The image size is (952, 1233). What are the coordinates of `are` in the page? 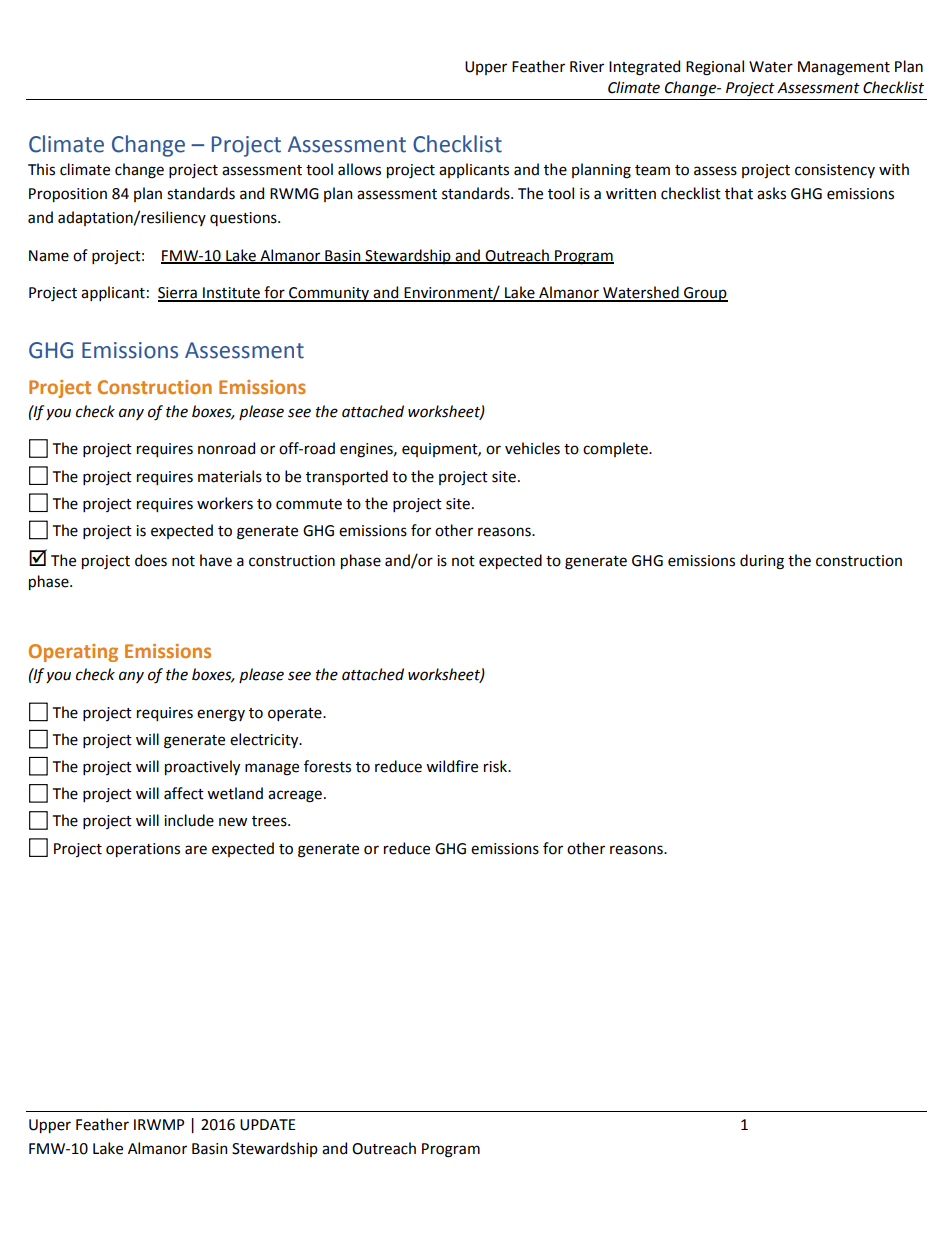 It's located at (196, 850).
